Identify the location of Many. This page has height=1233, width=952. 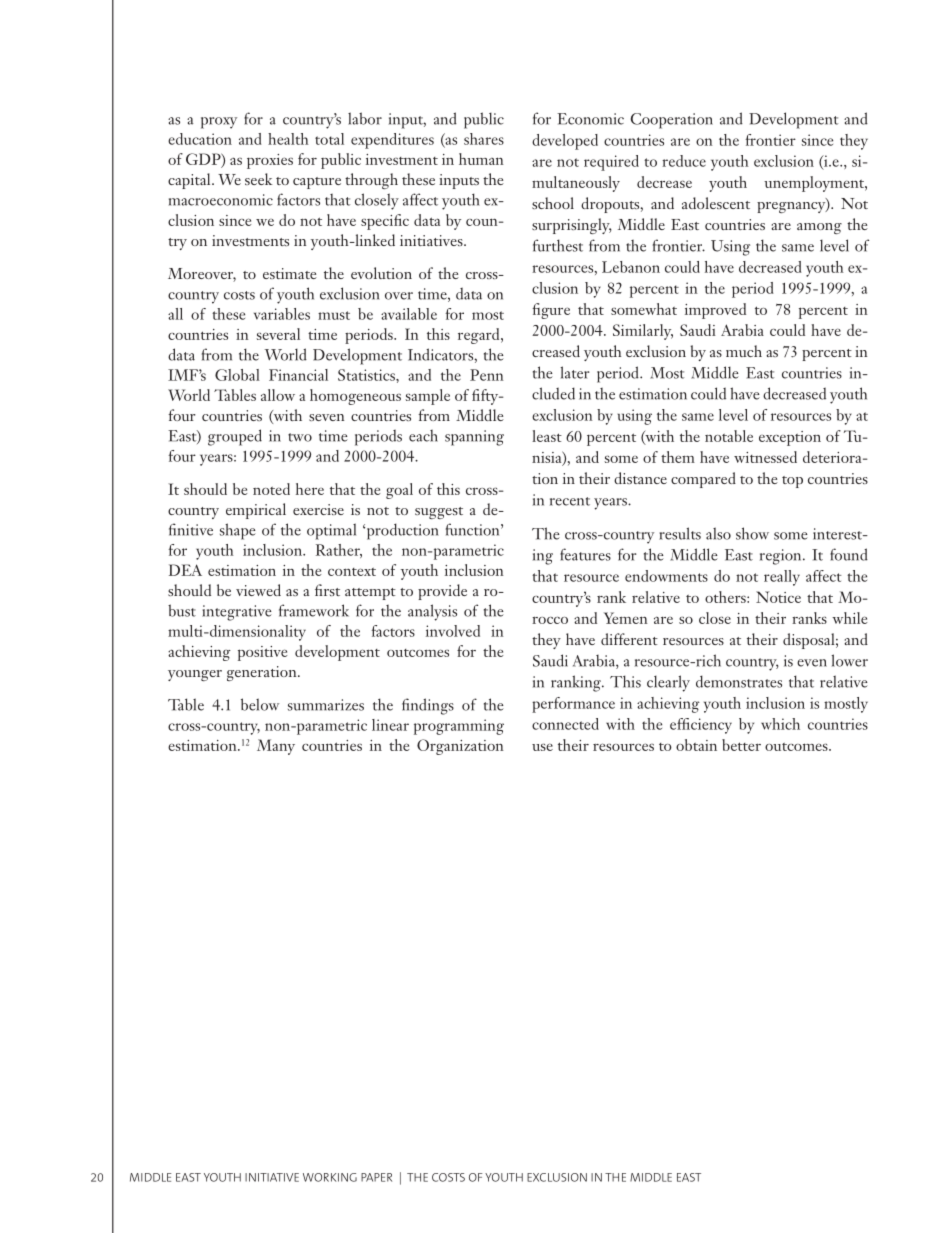
(276, 747).
